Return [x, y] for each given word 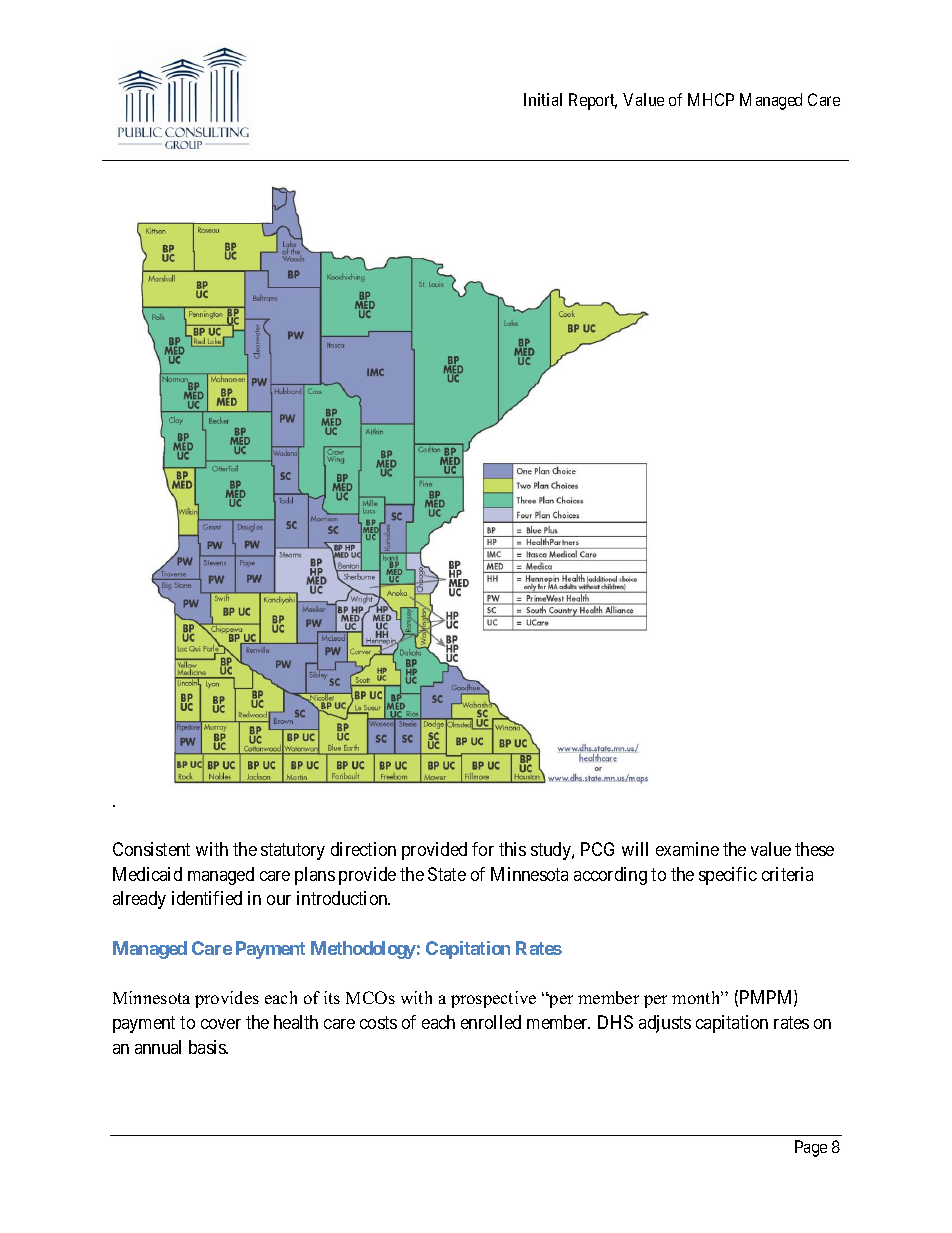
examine [687, 849]
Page [811, 1148]
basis [208, 1047]
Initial [543, 99]
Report [593, 101]
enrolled [491, 1022]
